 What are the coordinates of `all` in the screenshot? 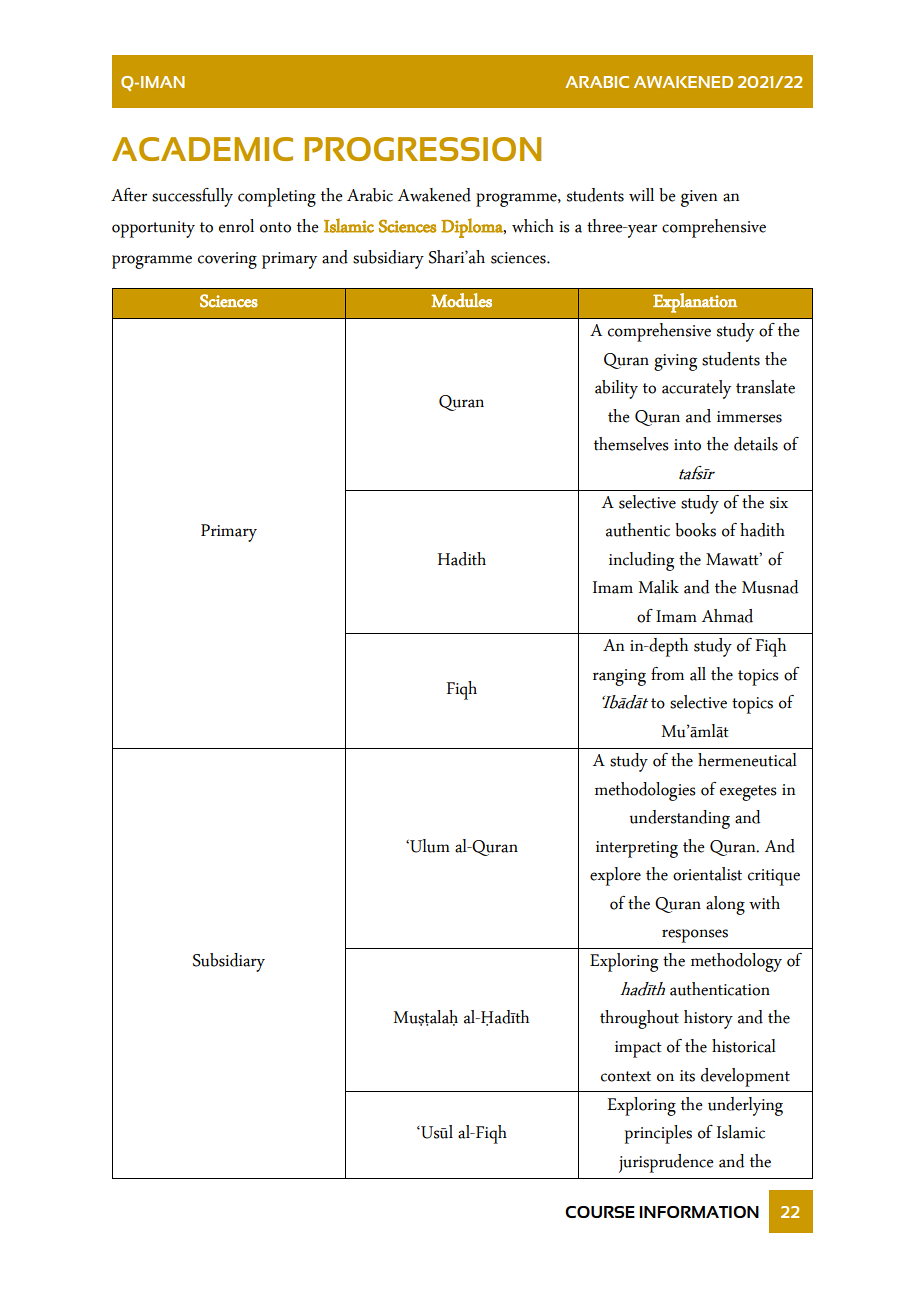 It's located at (698, 674).
